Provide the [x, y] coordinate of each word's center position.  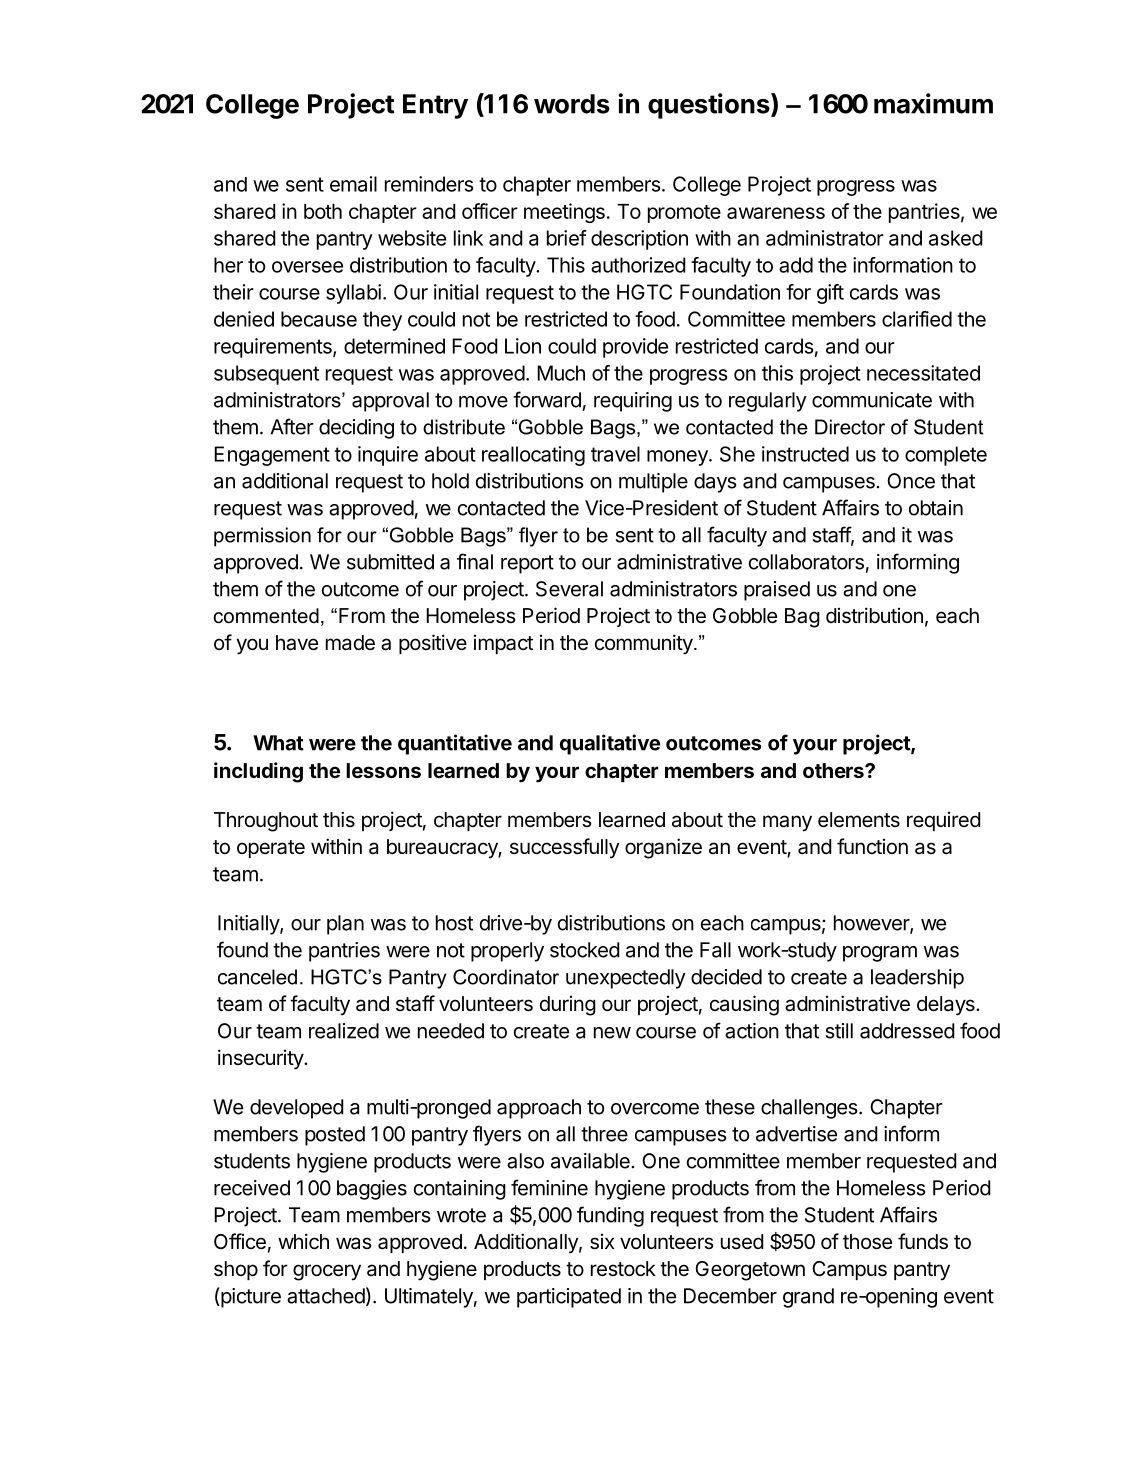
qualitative [610, 744]
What [278, 743]
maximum [933, 103]
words [572, 104]
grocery [327, 1272]
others [834, 770]
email [353, 184]
